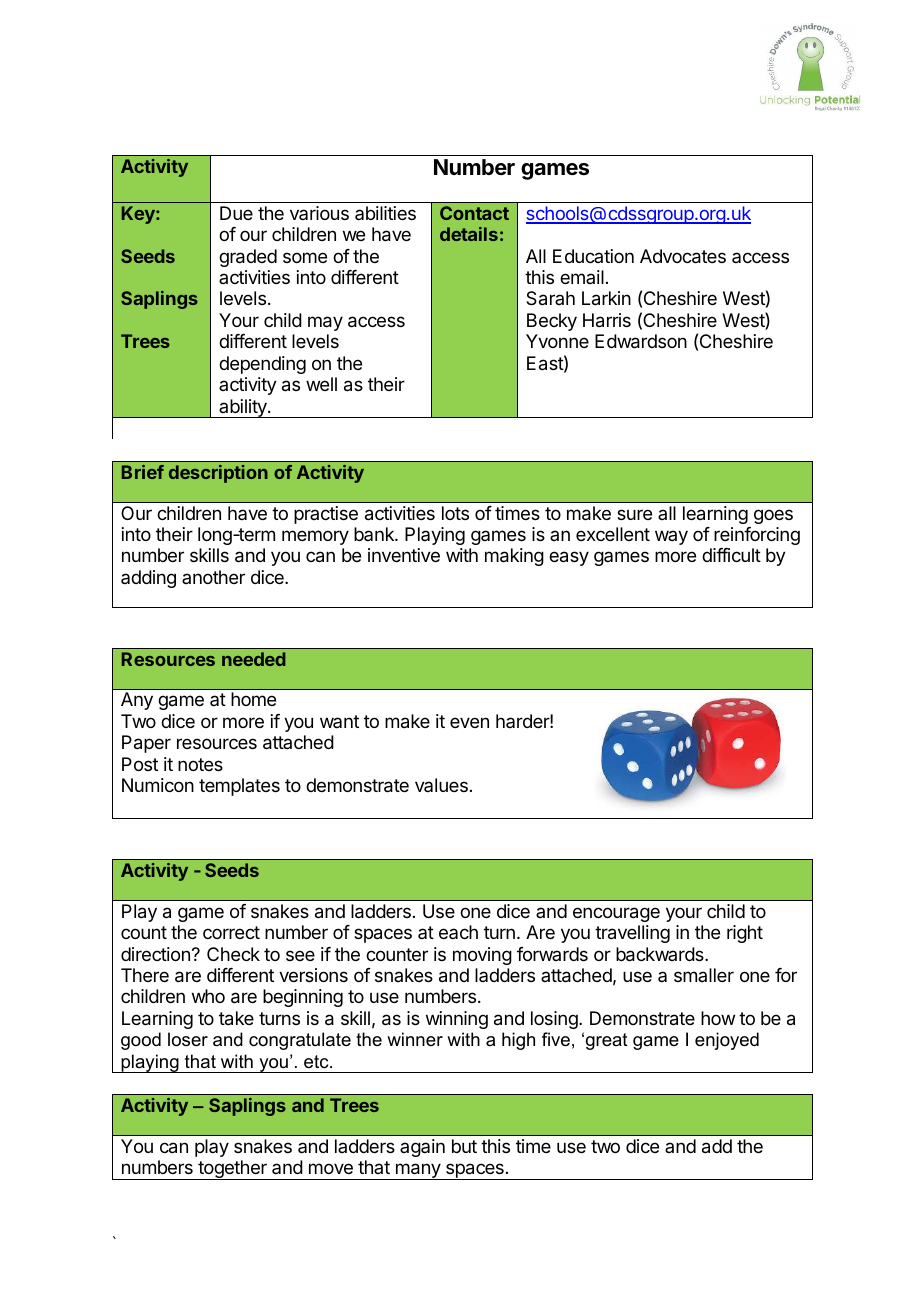  What do you see at coordinates (683, 256) in the image?
I see `Advocates` at bounding box center [683, 256].
